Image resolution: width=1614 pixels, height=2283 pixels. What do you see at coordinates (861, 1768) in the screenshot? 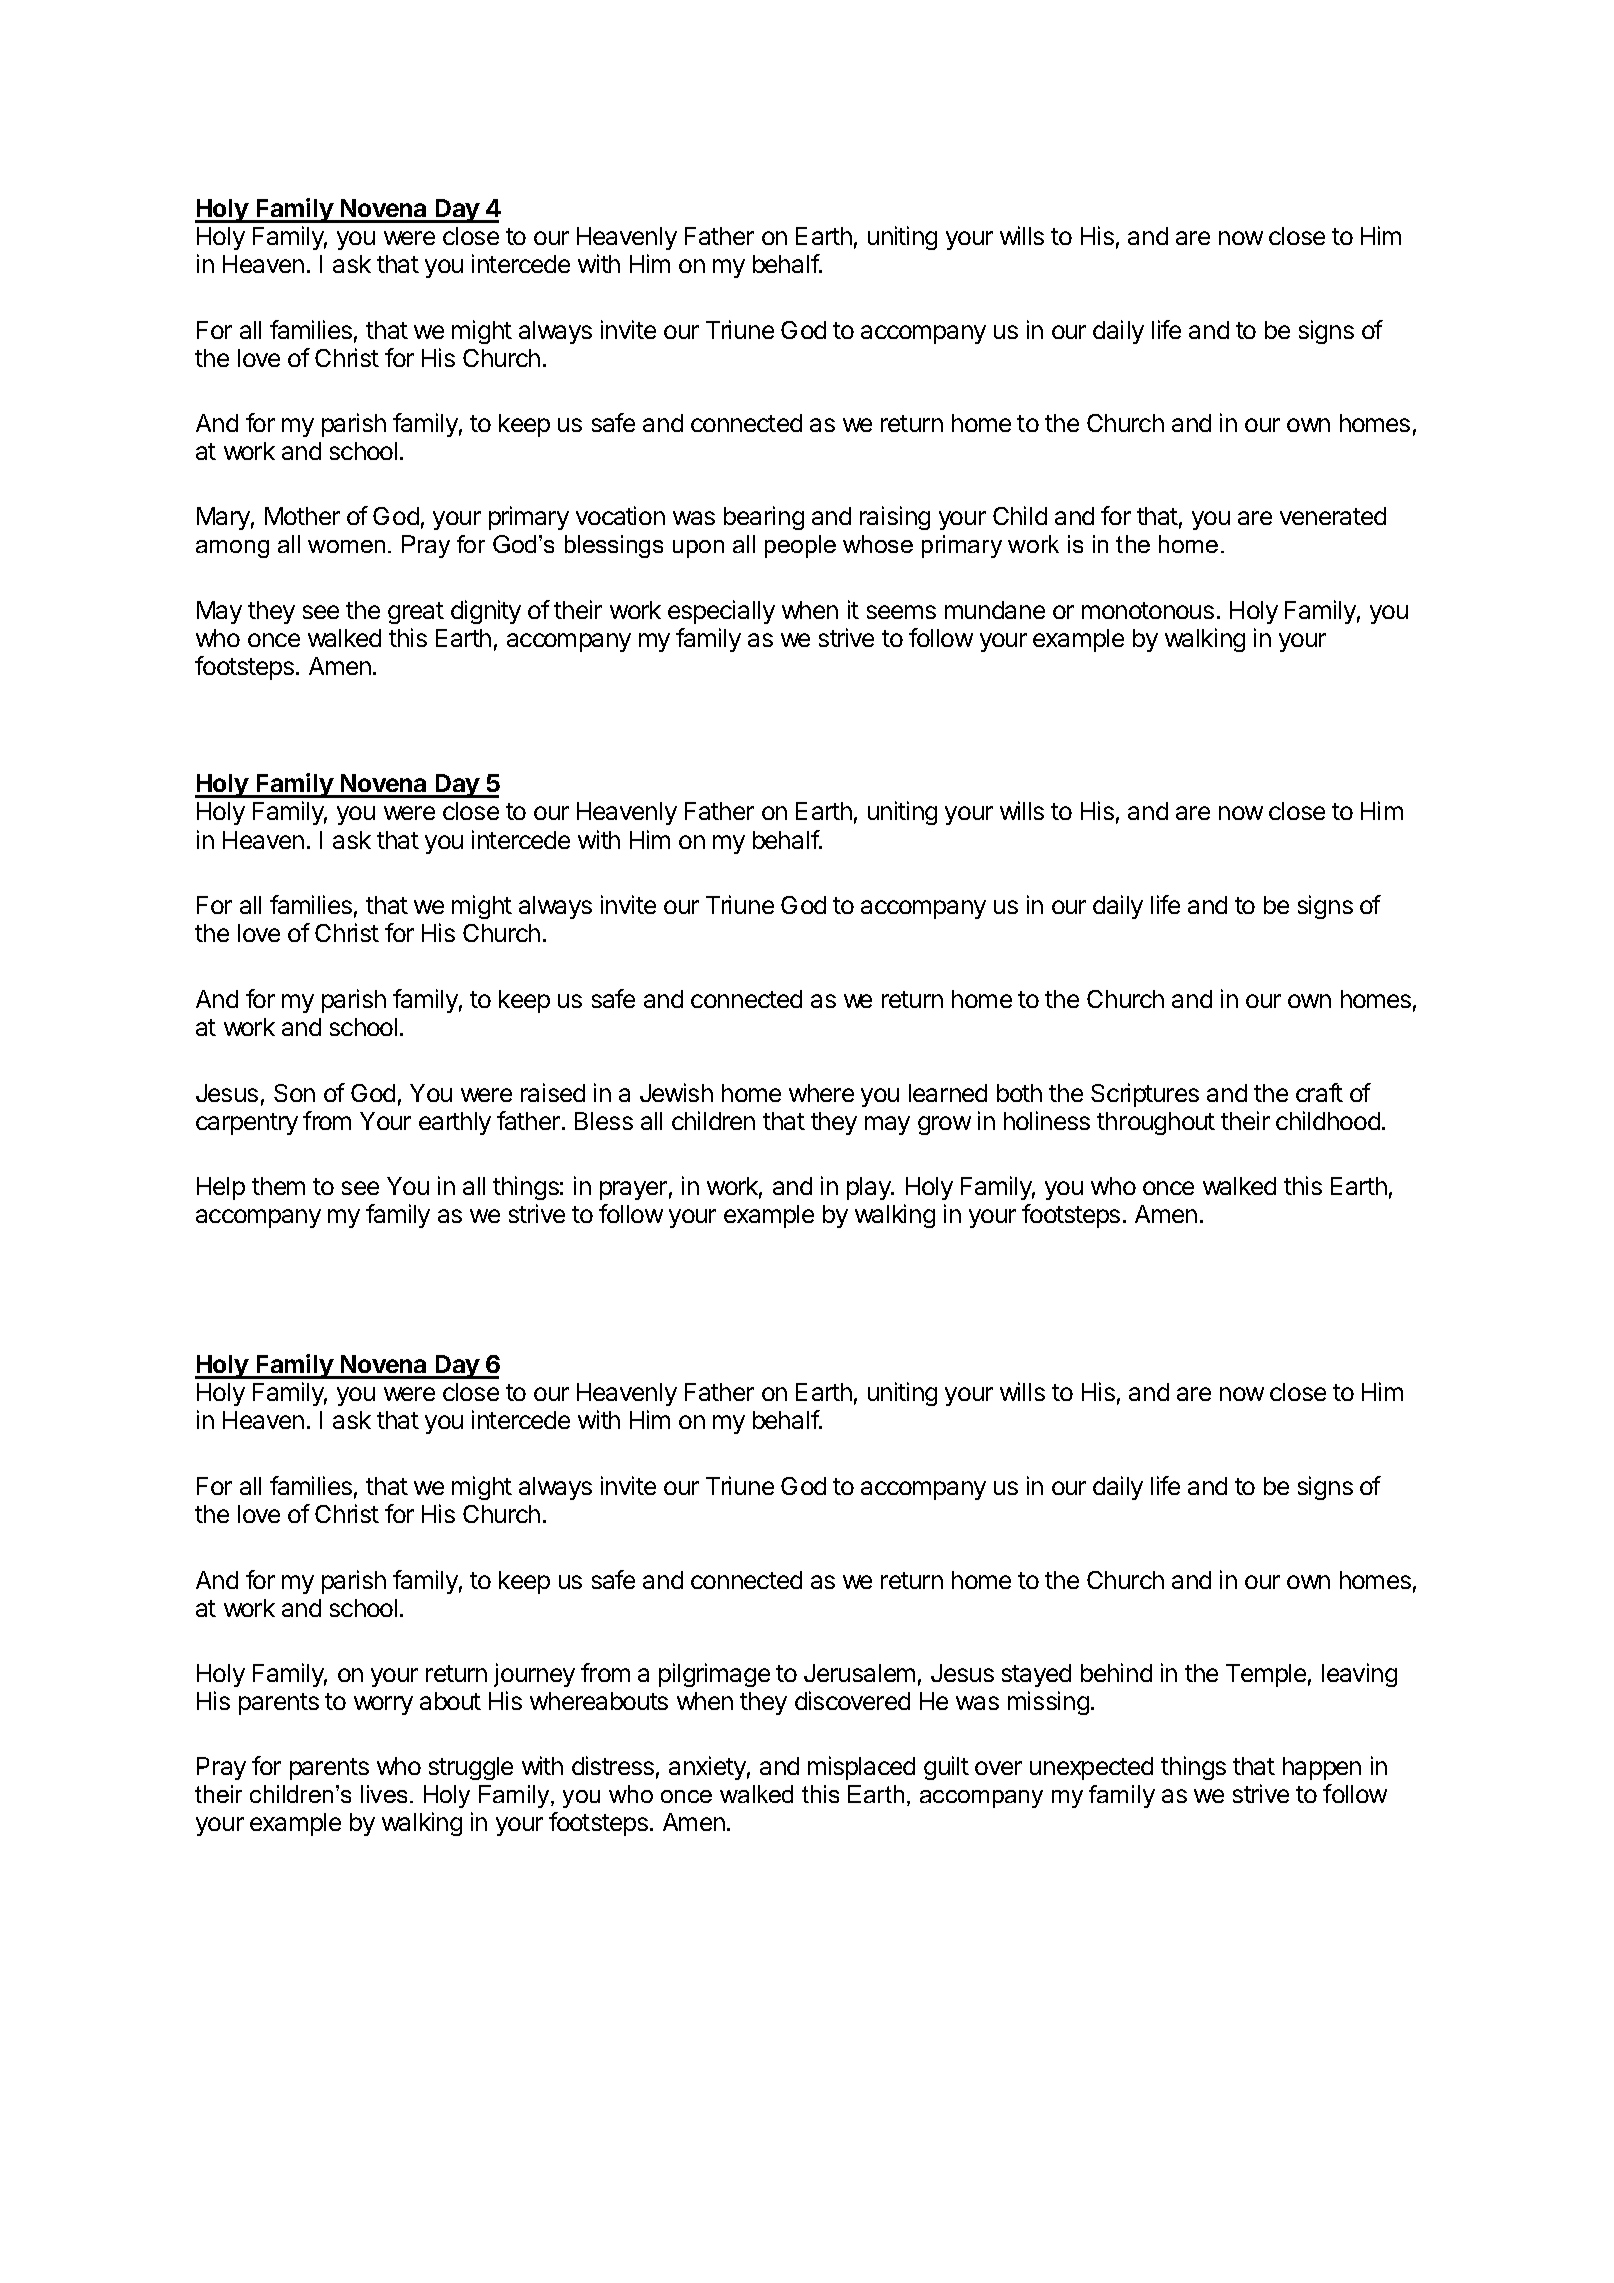
I see `misplaced` at bounding box center [861, 1768].
